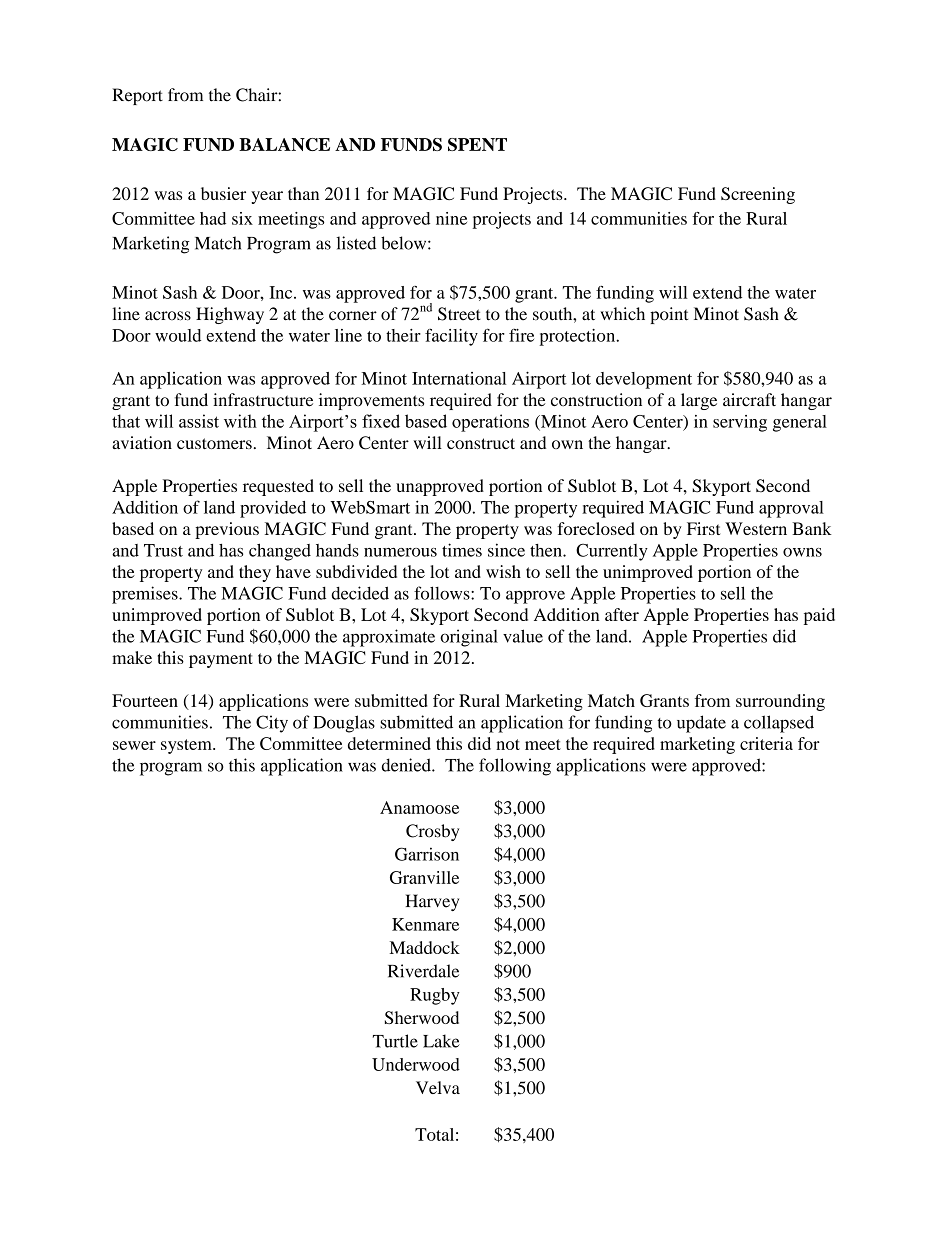 Image resolution: width=952 pixels, height=1233 pixels. Describe the element at coordinates (187, 746) in the page. I see `system` at that location.
